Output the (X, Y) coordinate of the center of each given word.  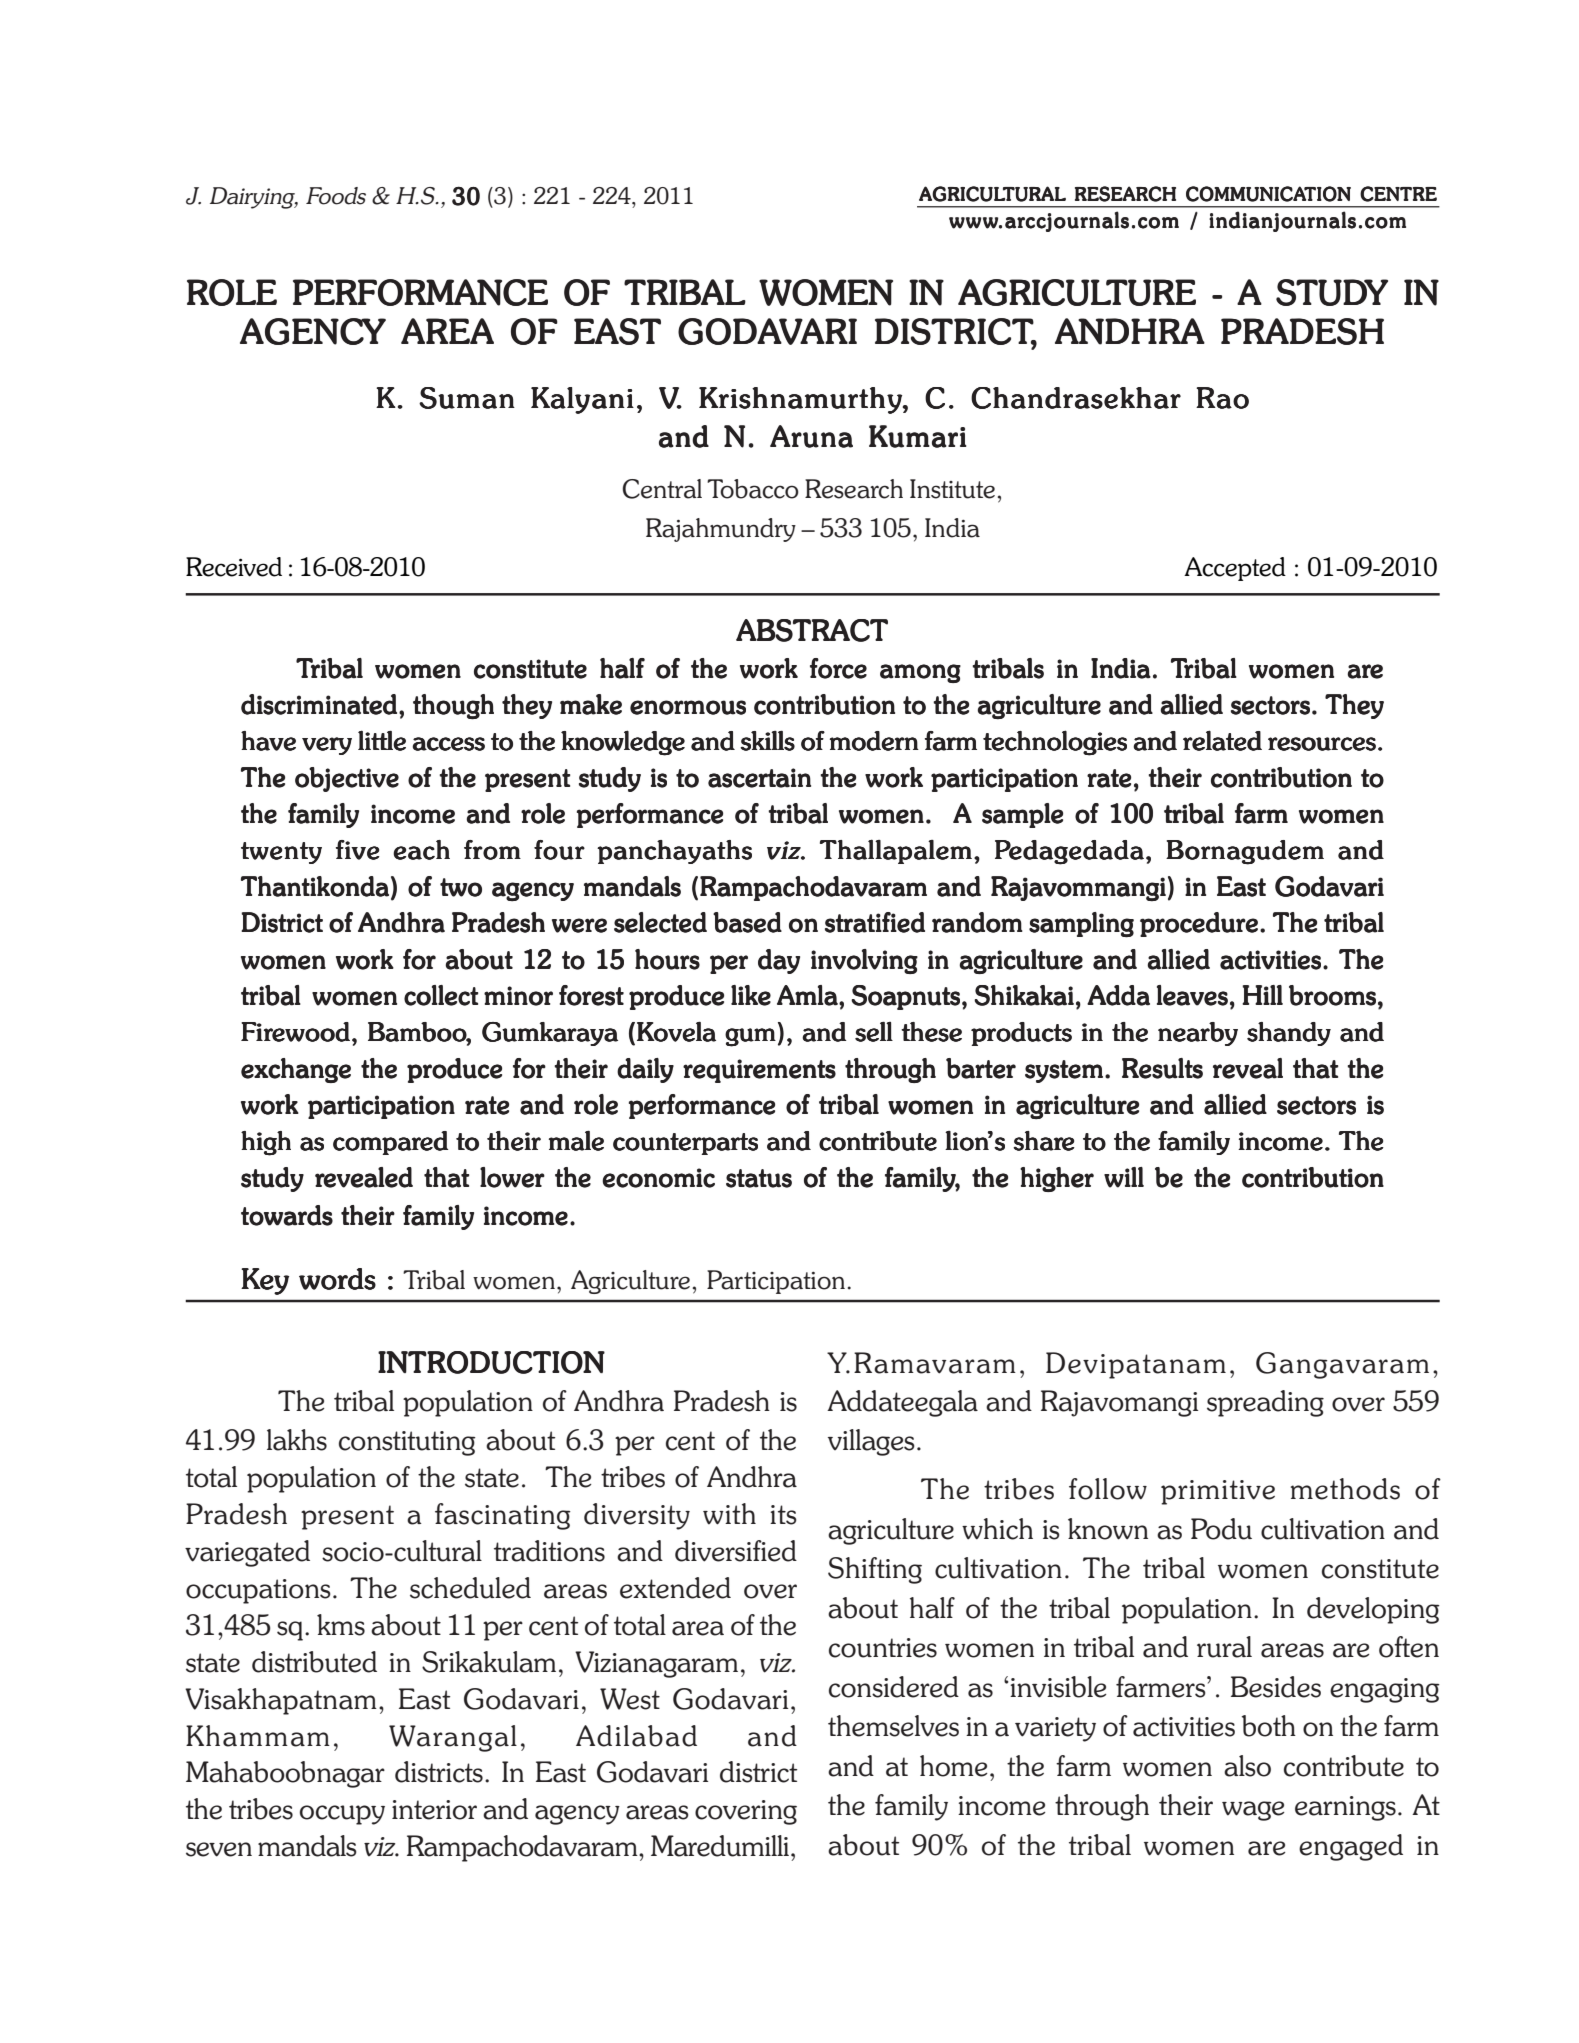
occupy (342, 1815)
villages (871, 1442)
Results (1162, 1068)
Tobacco (753, 489)
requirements (759, 1071)
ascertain (759, 778)
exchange (296, 1070)
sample (1022, 815)
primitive (1218, 1492)
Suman (467, 398)
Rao (1222, 398)
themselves (893, 1726)
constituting (407, 1443)
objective (347, 779)
